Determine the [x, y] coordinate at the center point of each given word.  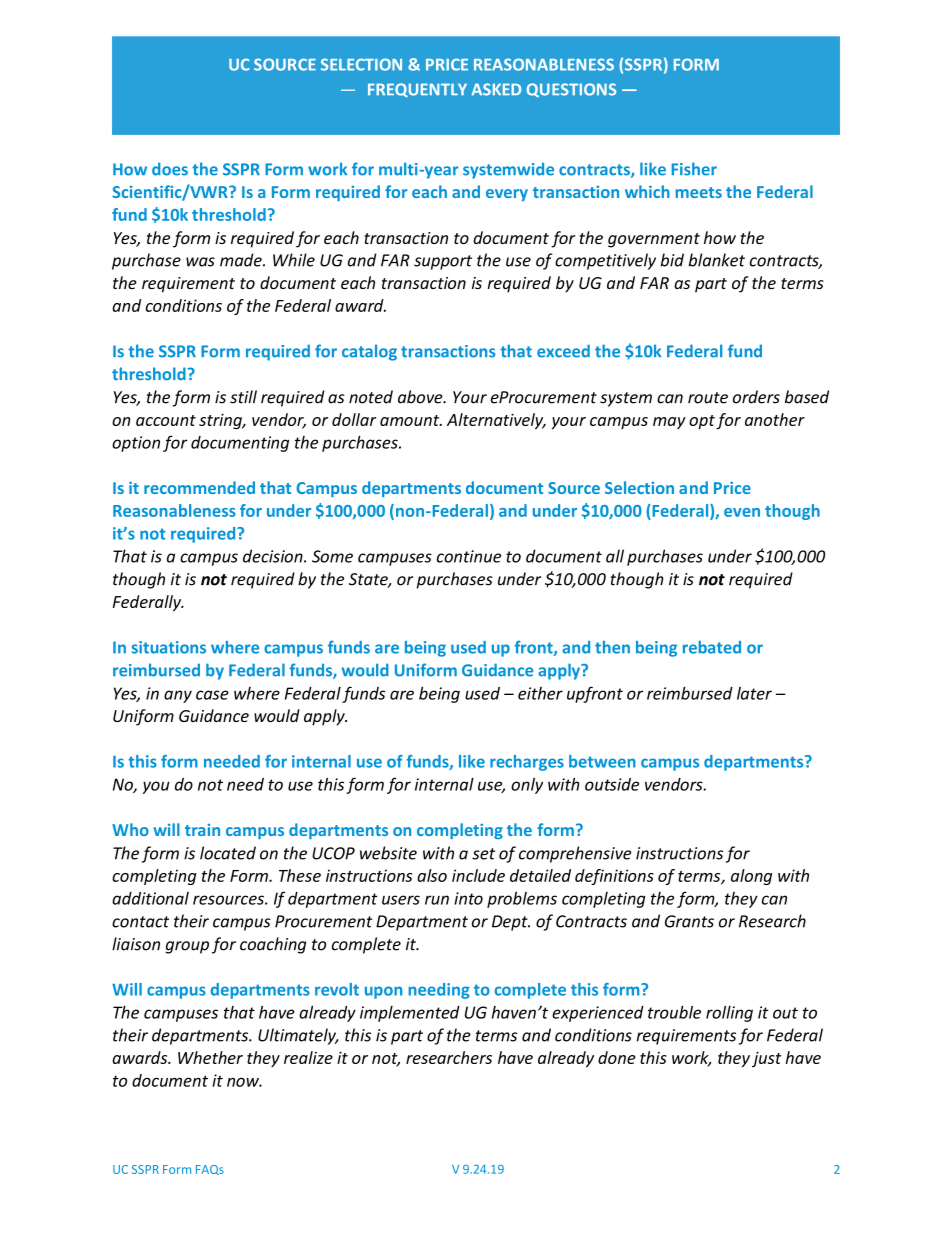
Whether [210, 1057]
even [742, 512]
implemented [410, 1014]
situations [169, 647]
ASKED [496, 89]
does [170, 169]
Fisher [694, 169]
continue [469, 556]
